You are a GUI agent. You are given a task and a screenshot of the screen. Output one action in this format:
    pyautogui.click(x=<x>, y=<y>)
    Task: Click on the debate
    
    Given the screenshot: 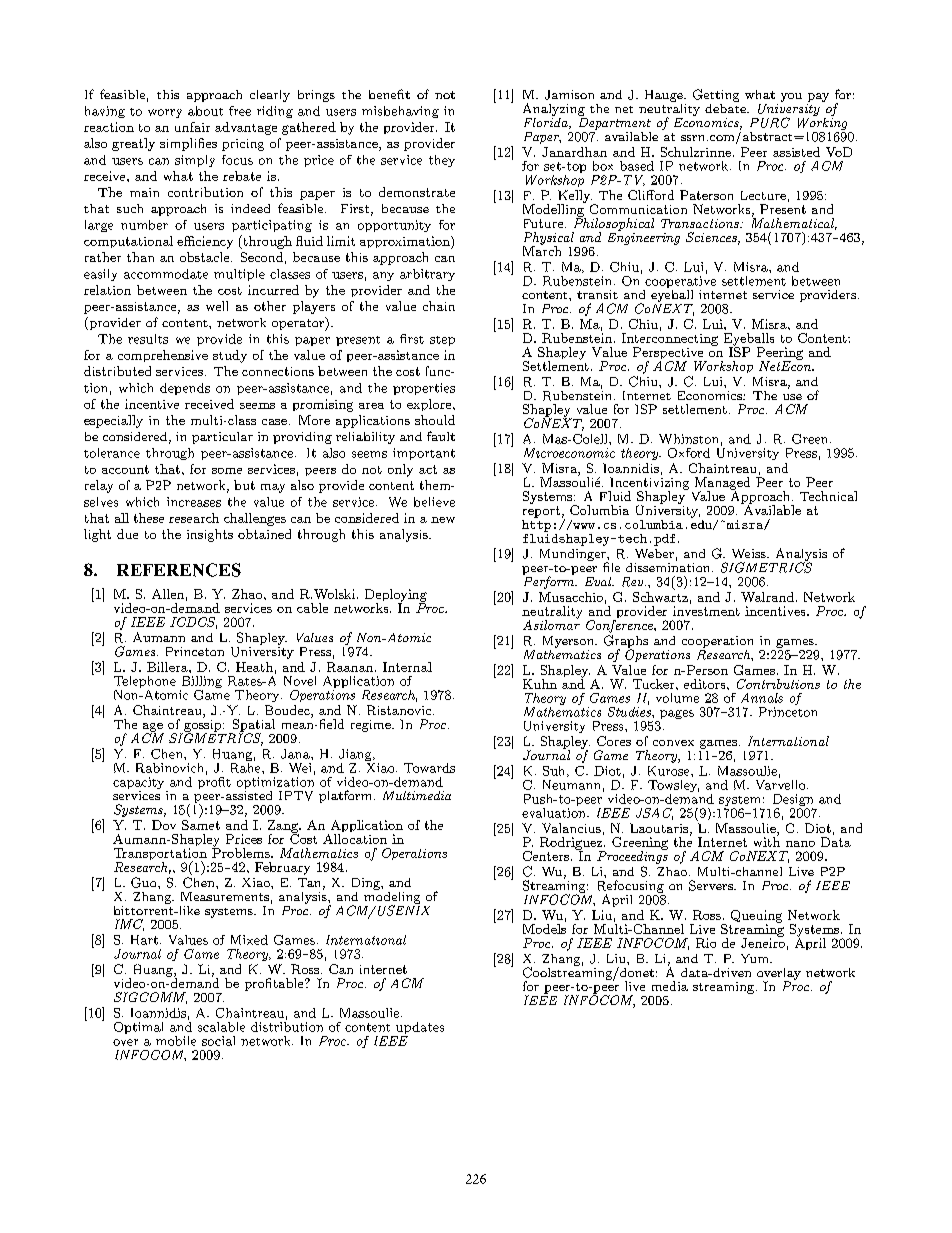 What is the action you would take?
    pyautogui.click(x=726, y=107)
